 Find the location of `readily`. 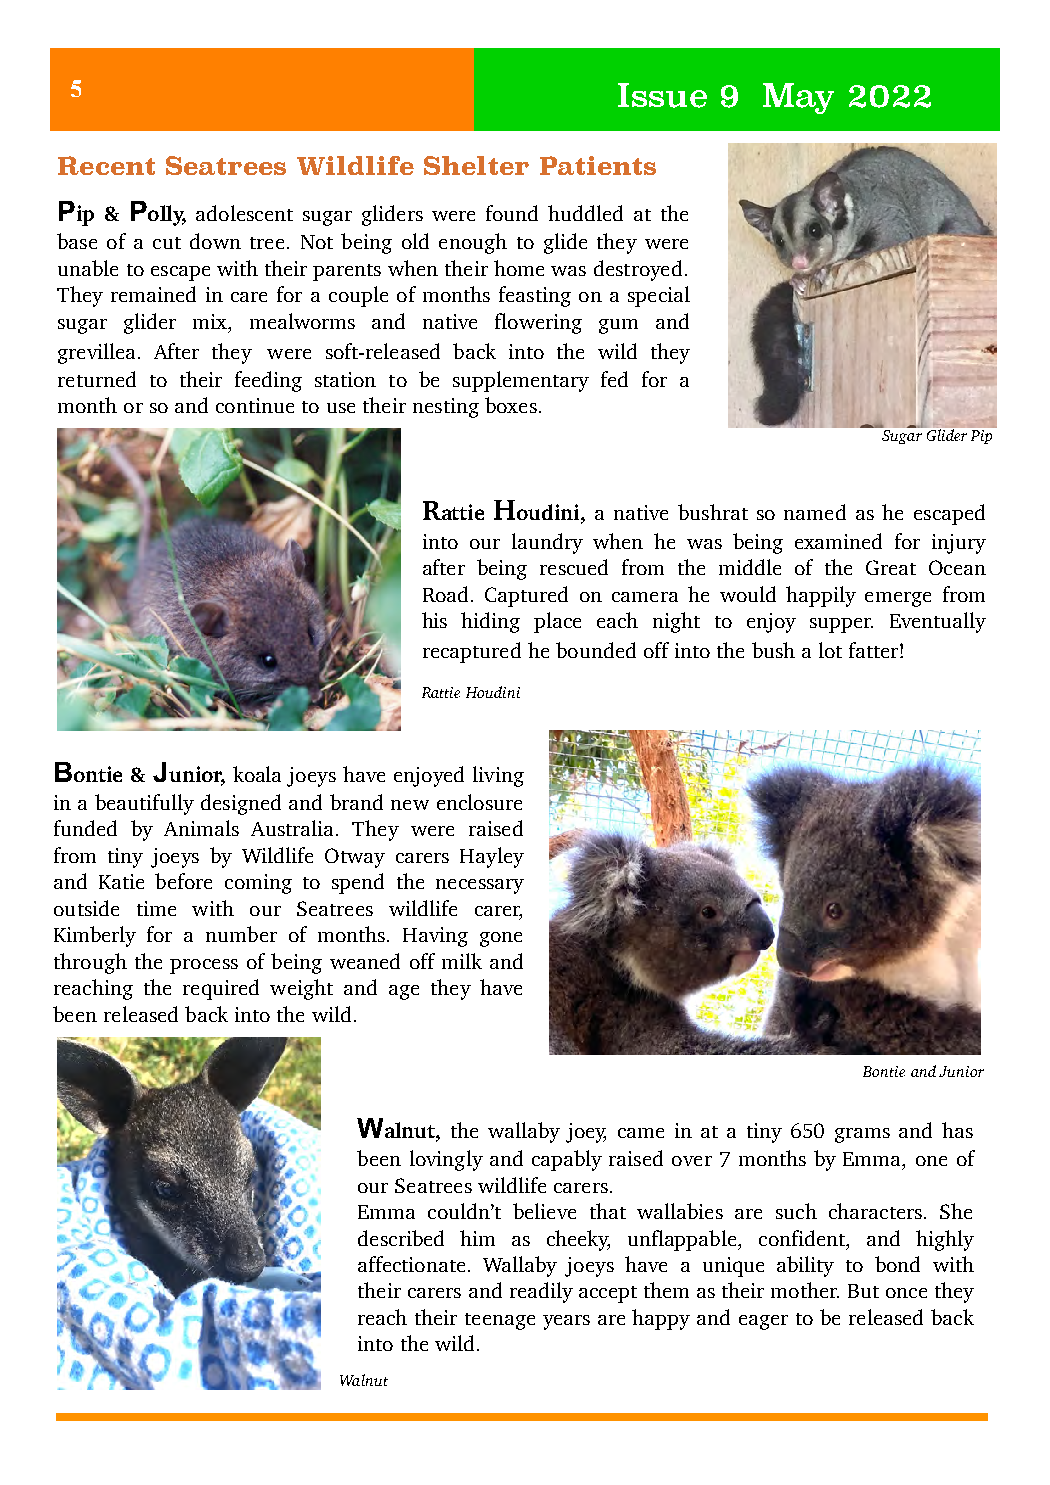

readily is located at coordinates (541, 1292).
